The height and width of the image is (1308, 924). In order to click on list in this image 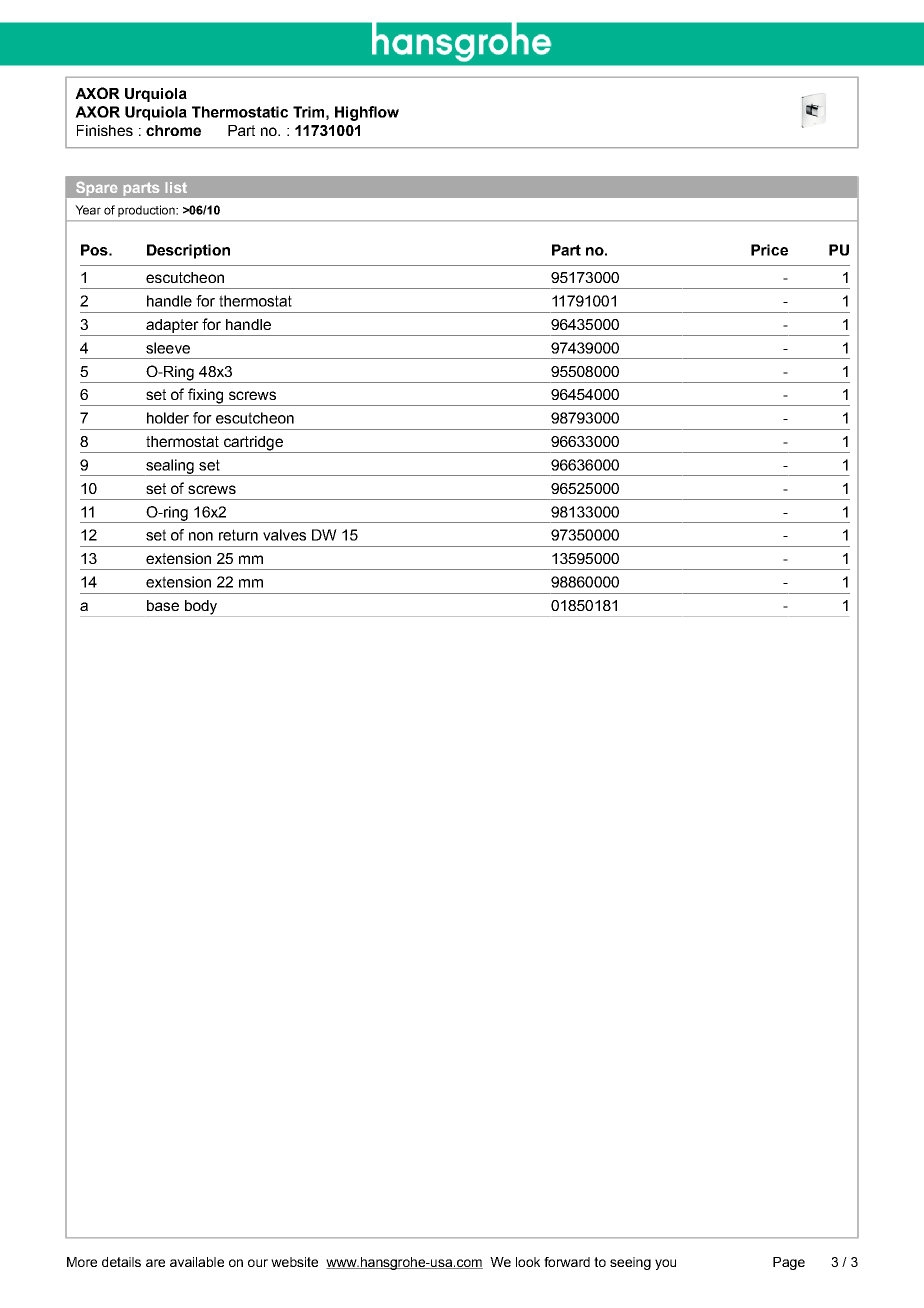, I will do `click(176, 187)`.
